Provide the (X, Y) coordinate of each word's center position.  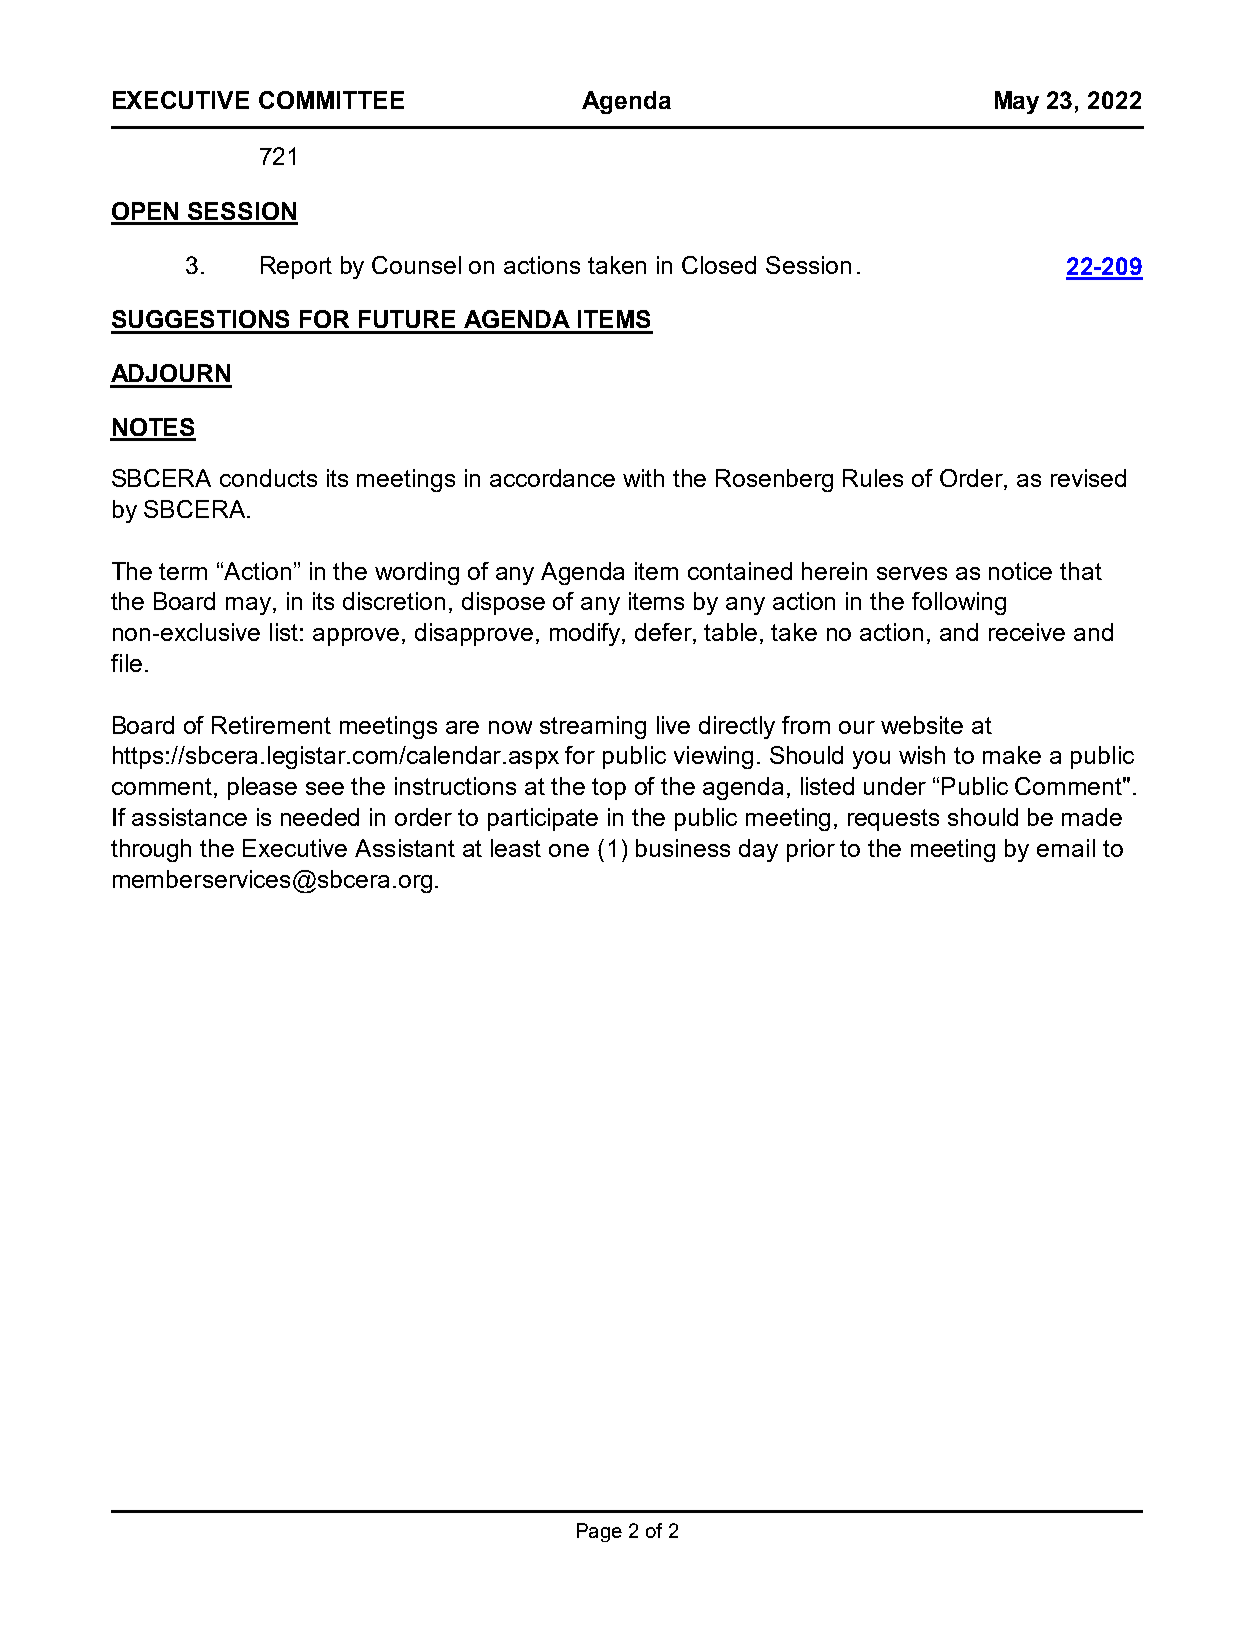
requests (893, 820)
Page (599, 1532)
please (262, 788)
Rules (873, 478)
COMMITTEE (331, 100)
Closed (719, 265)
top (609, 789)
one (569, 850)
